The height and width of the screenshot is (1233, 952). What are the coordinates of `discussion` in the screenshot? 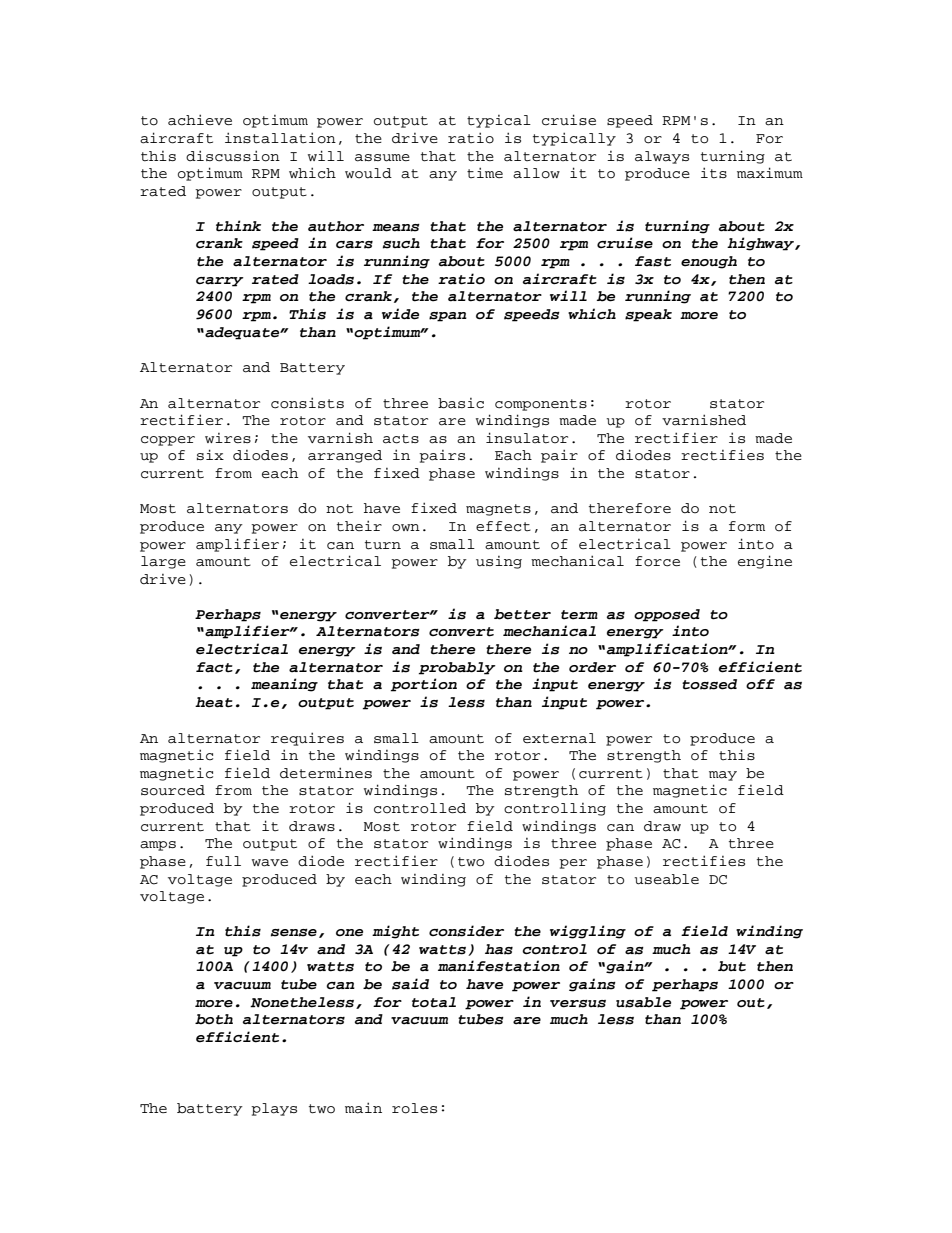 It's located at (233, 156).
